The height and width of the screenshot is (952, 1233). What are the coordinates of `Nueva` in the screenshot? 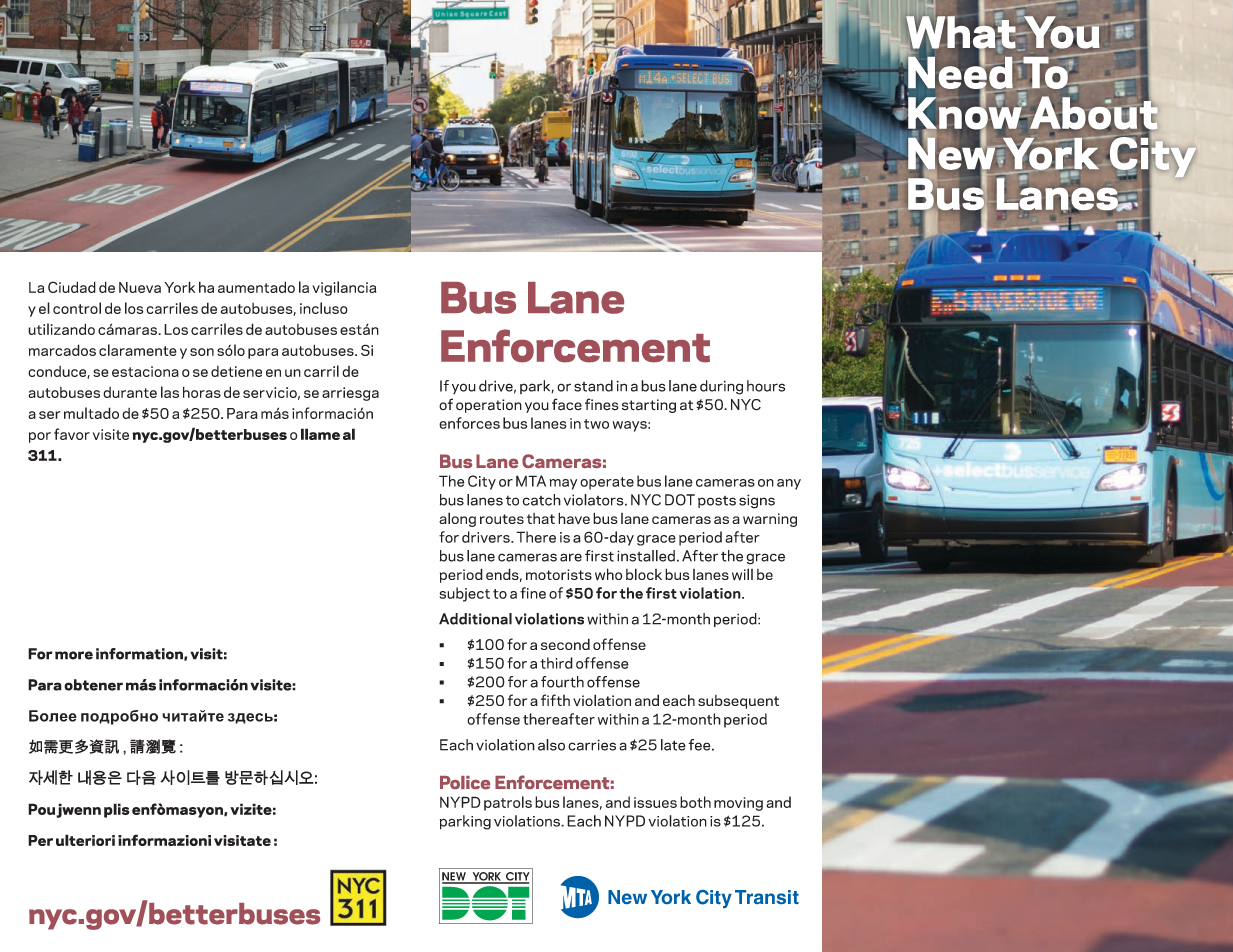 It's located at (140, 287).
